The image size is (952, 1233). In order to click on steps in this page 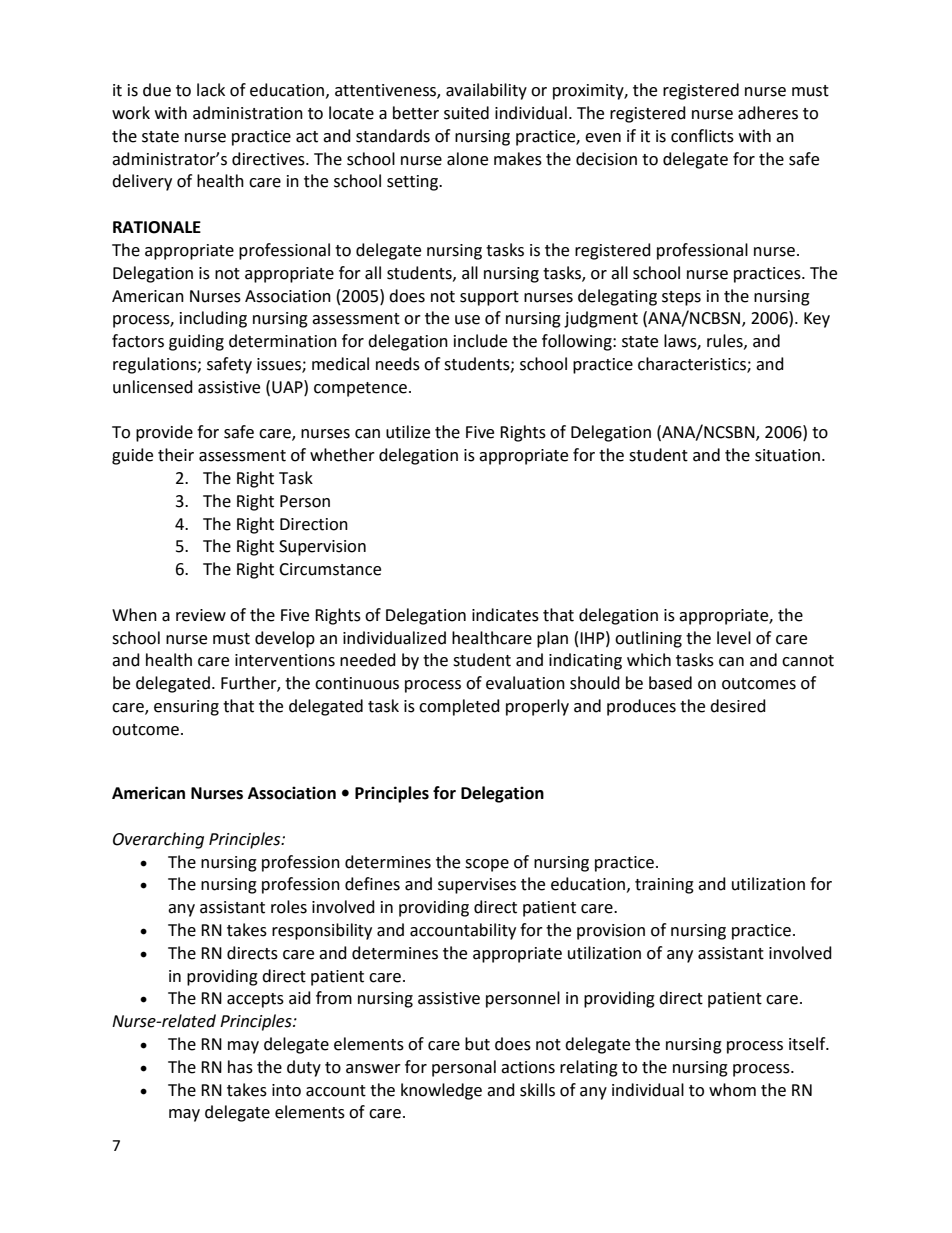, I will do `click(681, 298)`.
